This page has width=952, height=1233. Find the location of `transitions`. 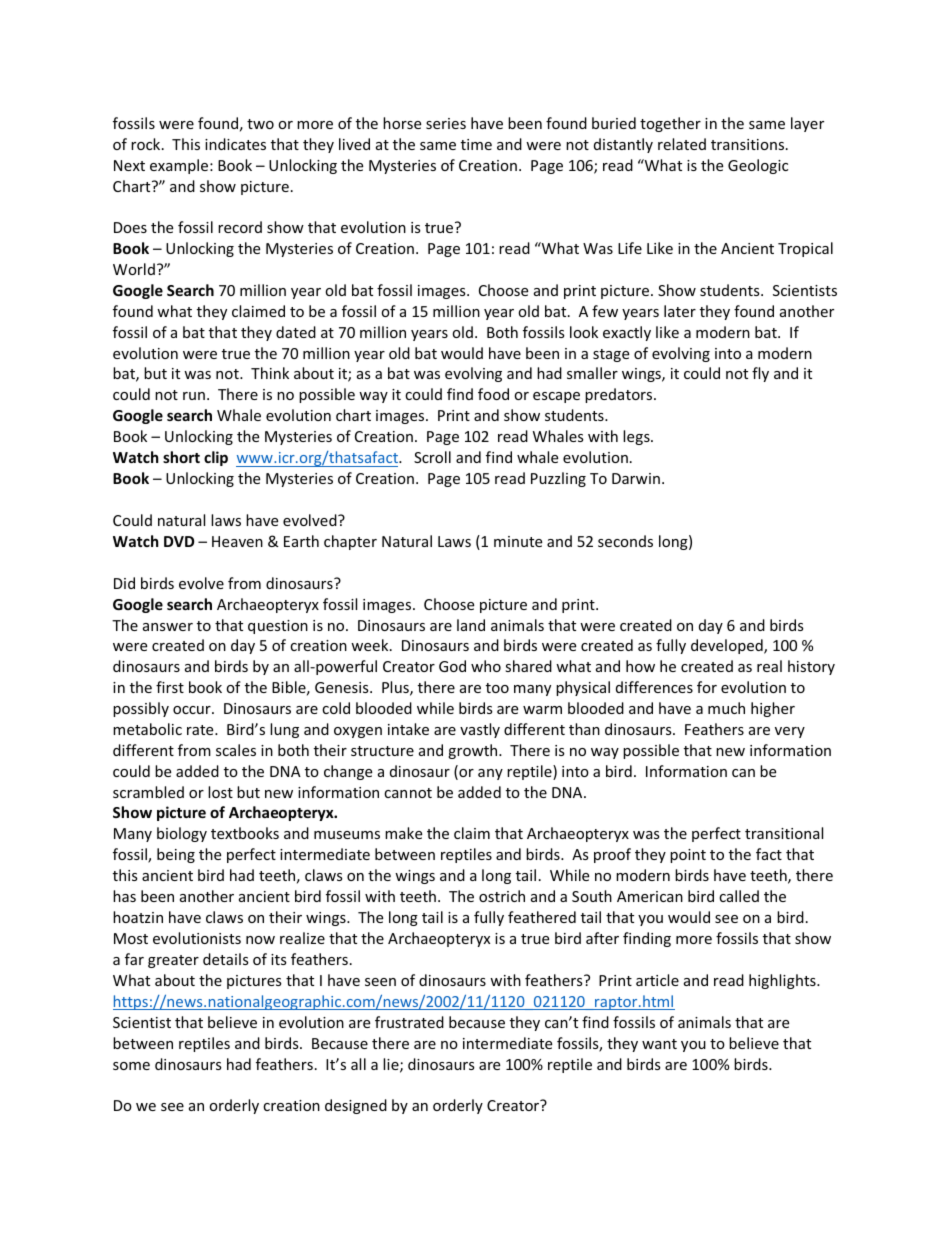

transitions is located at coordinates (749, 144).
